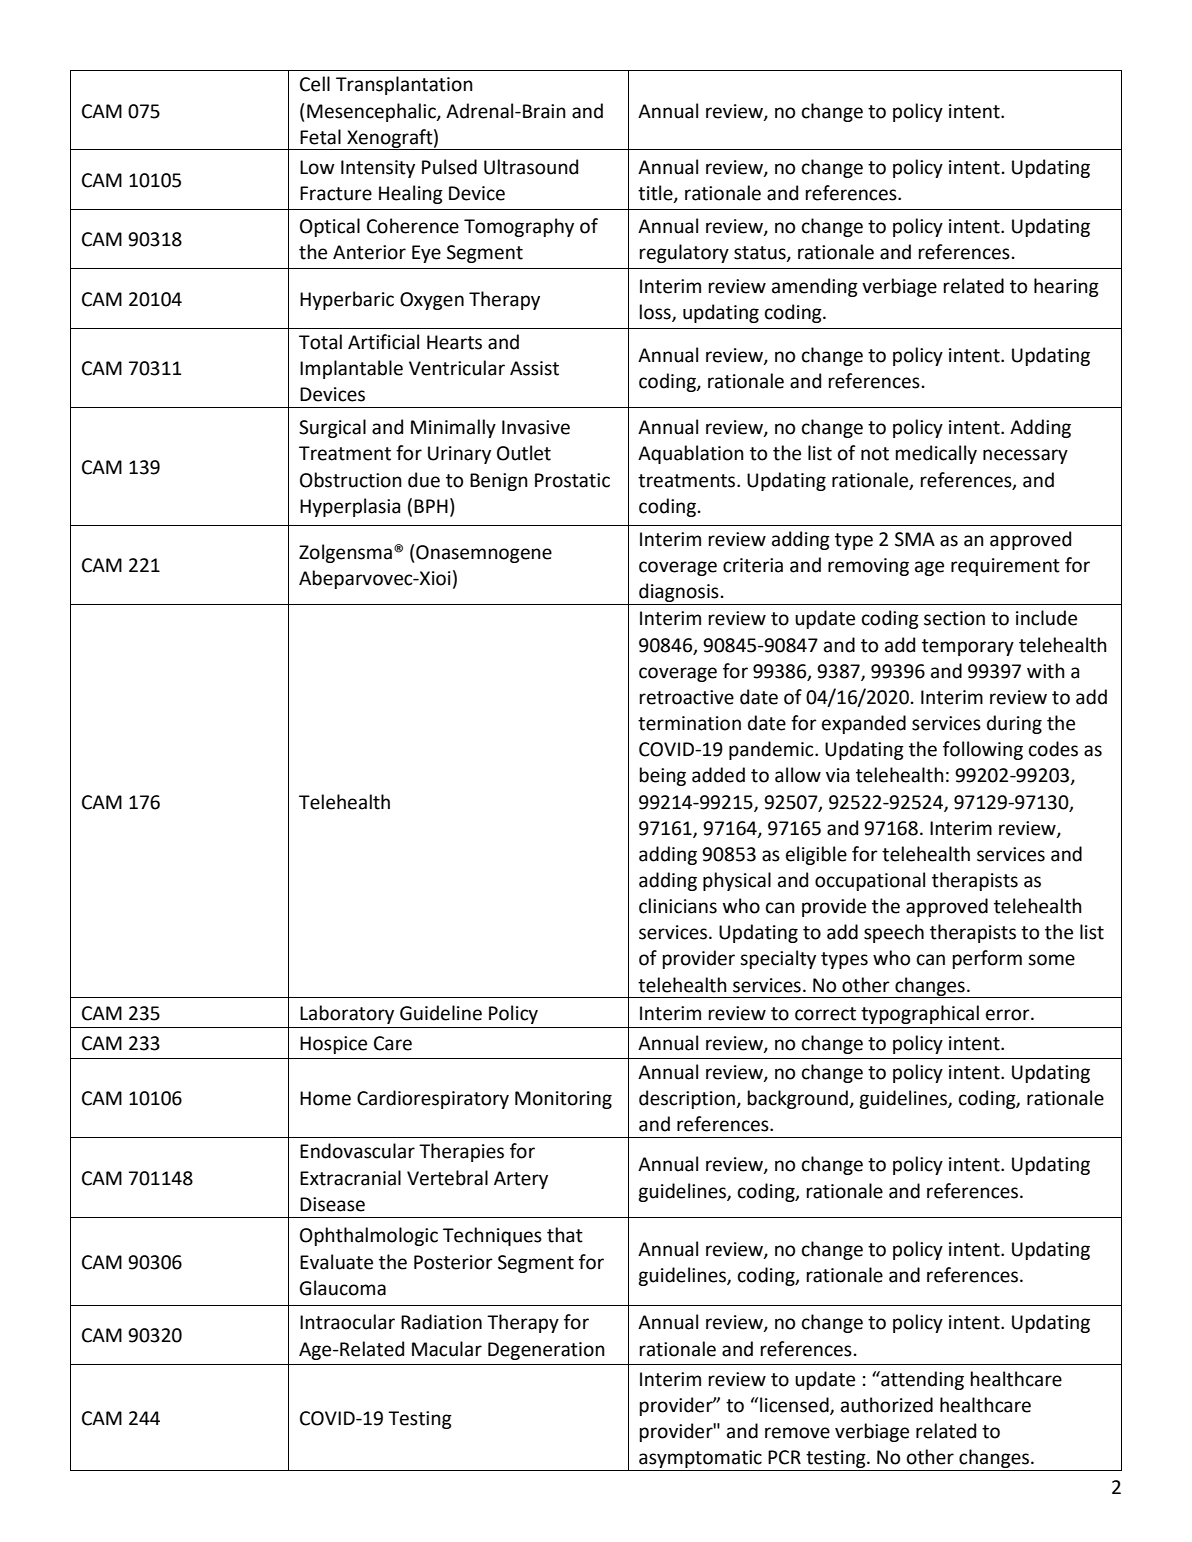 Image resolution: width=1192 pixels, height=1542 pixels. Describe the element at coordinates (663, 776) in the screenshot. I see `being` at that location.
